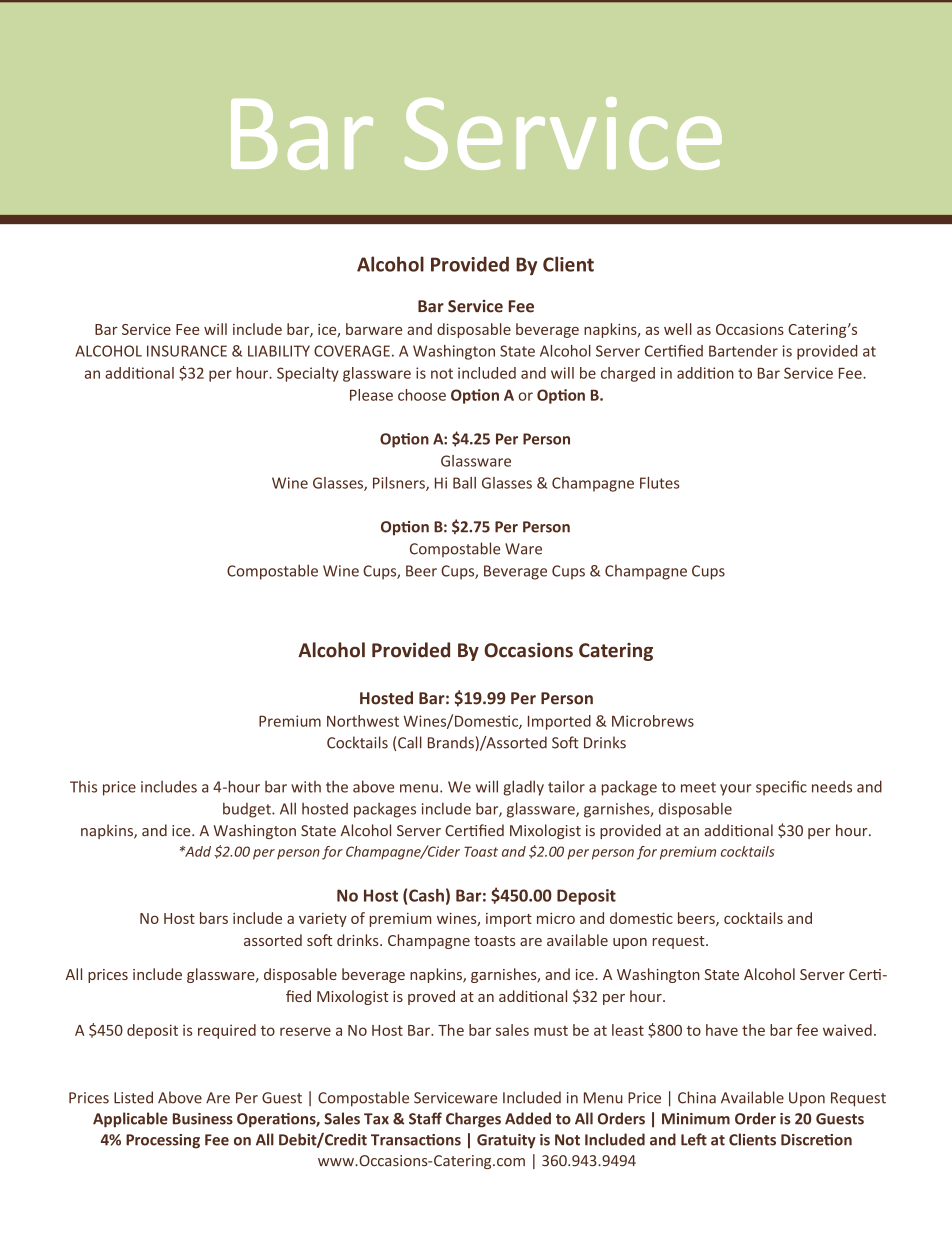 This image has width=952, height=1233. I want to click on This, so click(83, 787).
